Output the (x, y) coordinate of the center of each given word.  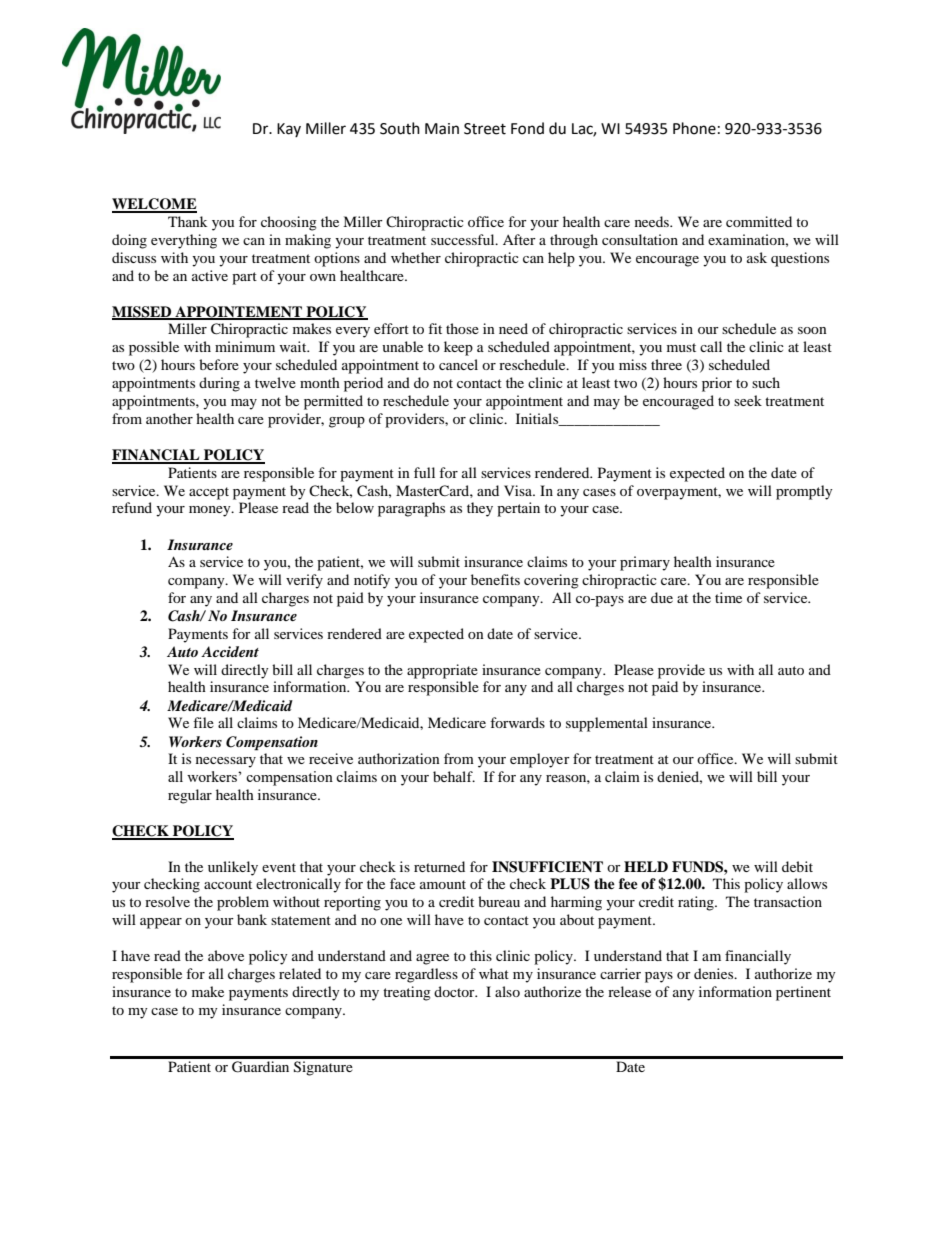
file (203, 722)
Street (485, 129)
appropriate (442, 671)
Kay (289, 130)
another (169, 418)
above (226, 955)
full (424, 472)
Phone (694, 128)
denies (715, 973)
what (494, 973)
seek (748, 400)
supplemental (607, 724)
